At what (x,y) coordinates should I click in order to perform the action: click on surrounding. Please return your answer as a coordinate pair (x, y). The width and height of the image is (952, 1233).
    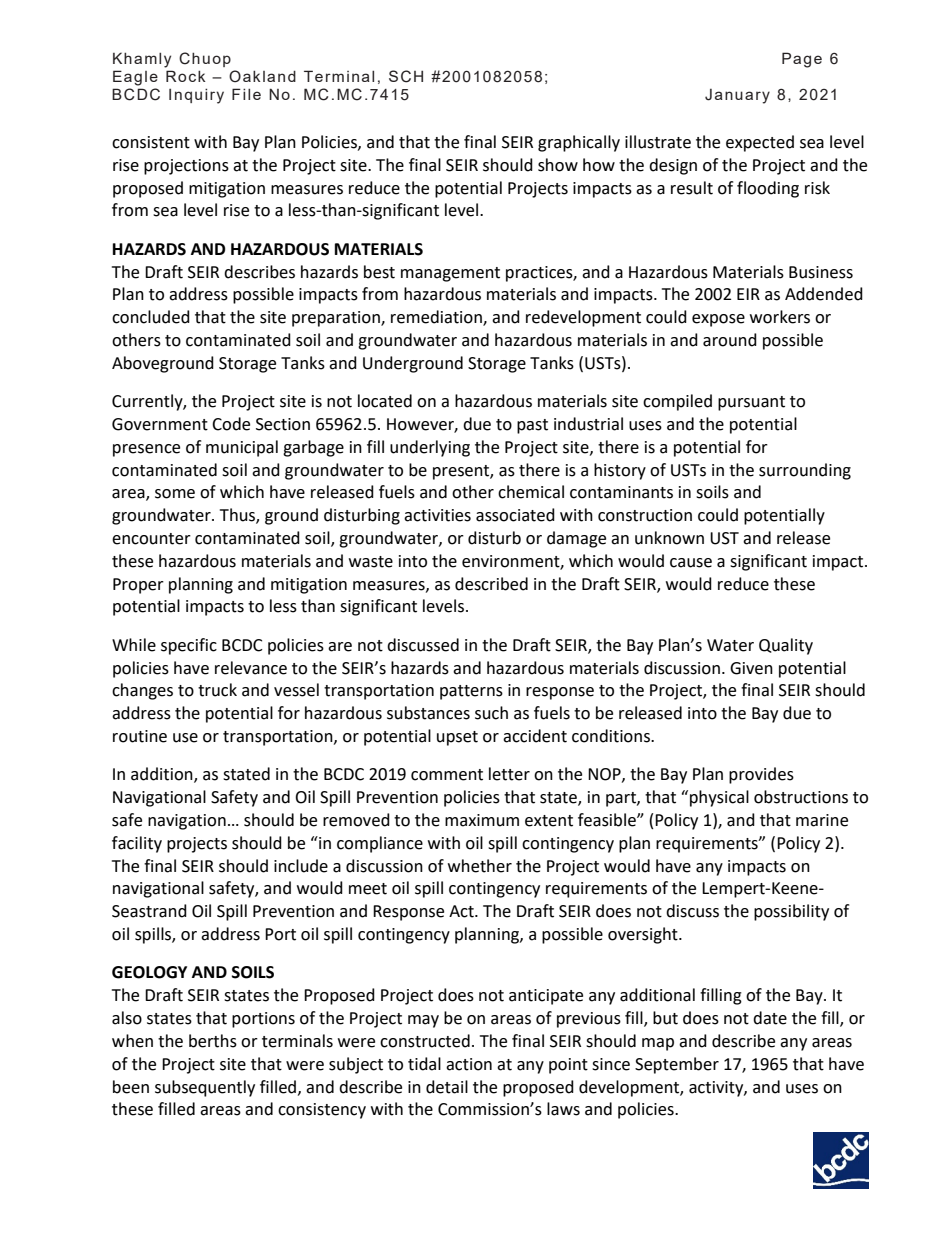
    Looking at the image, I should click on (805, 471).
